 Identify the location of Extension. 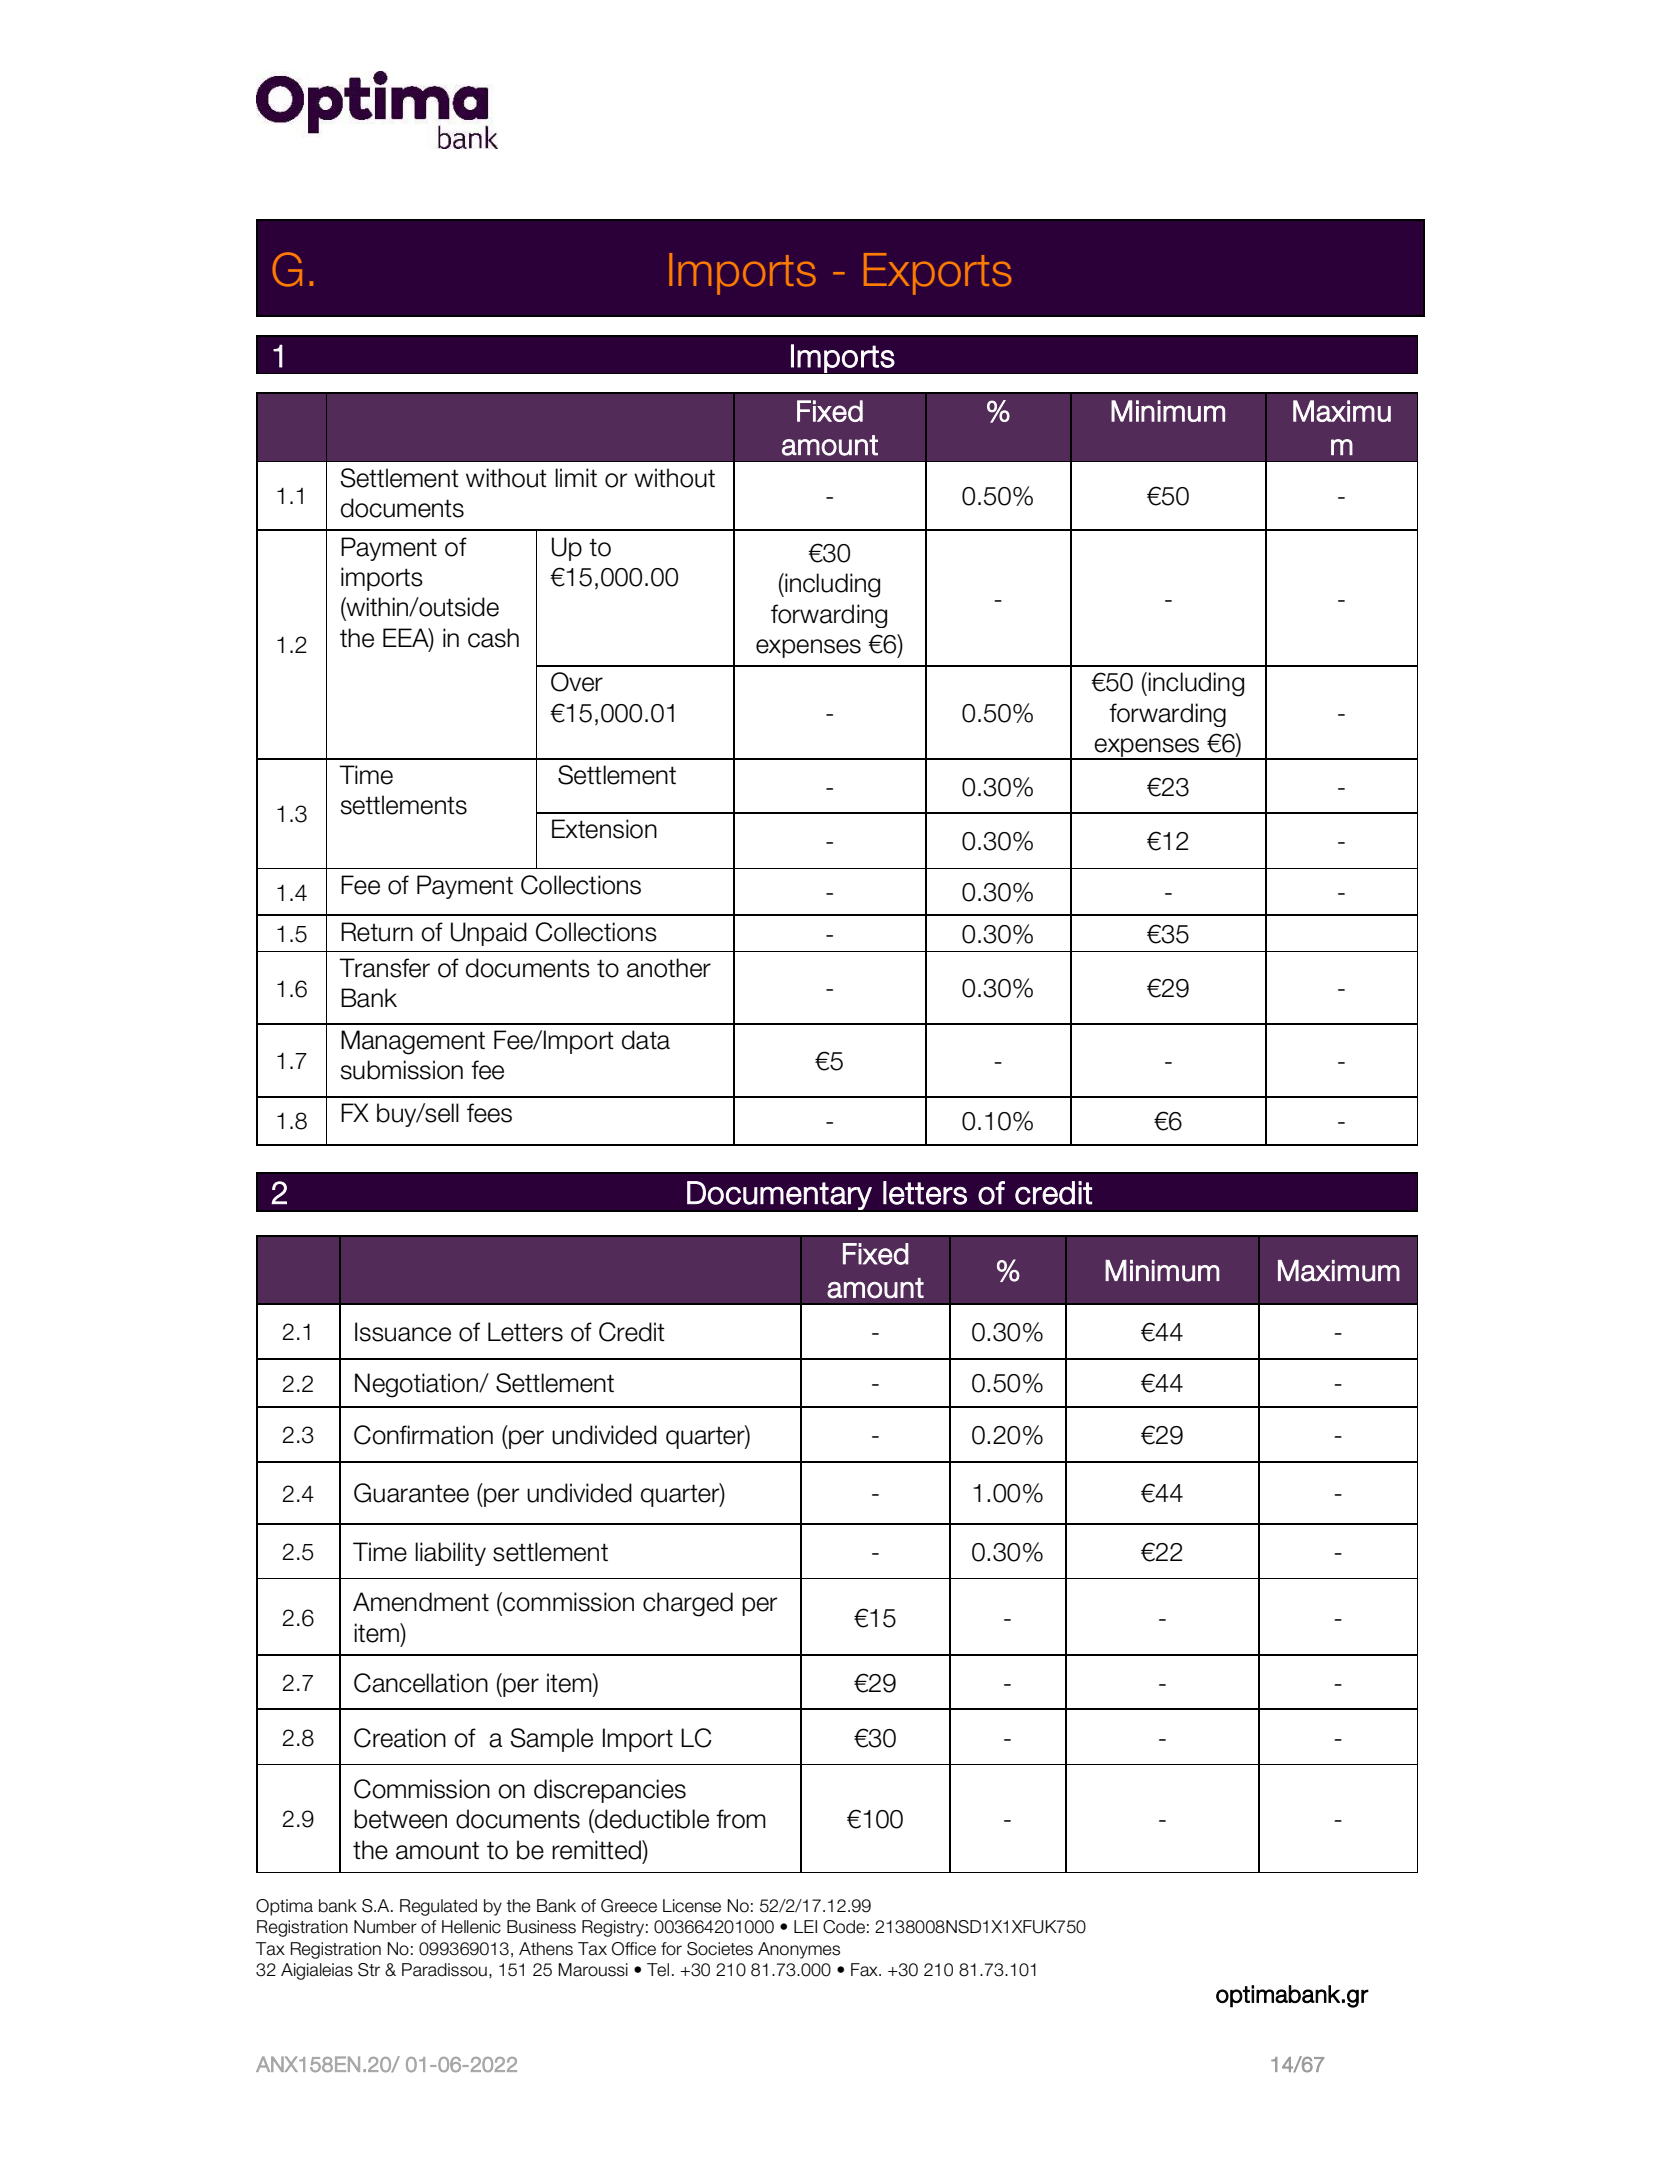
(604, 829).
